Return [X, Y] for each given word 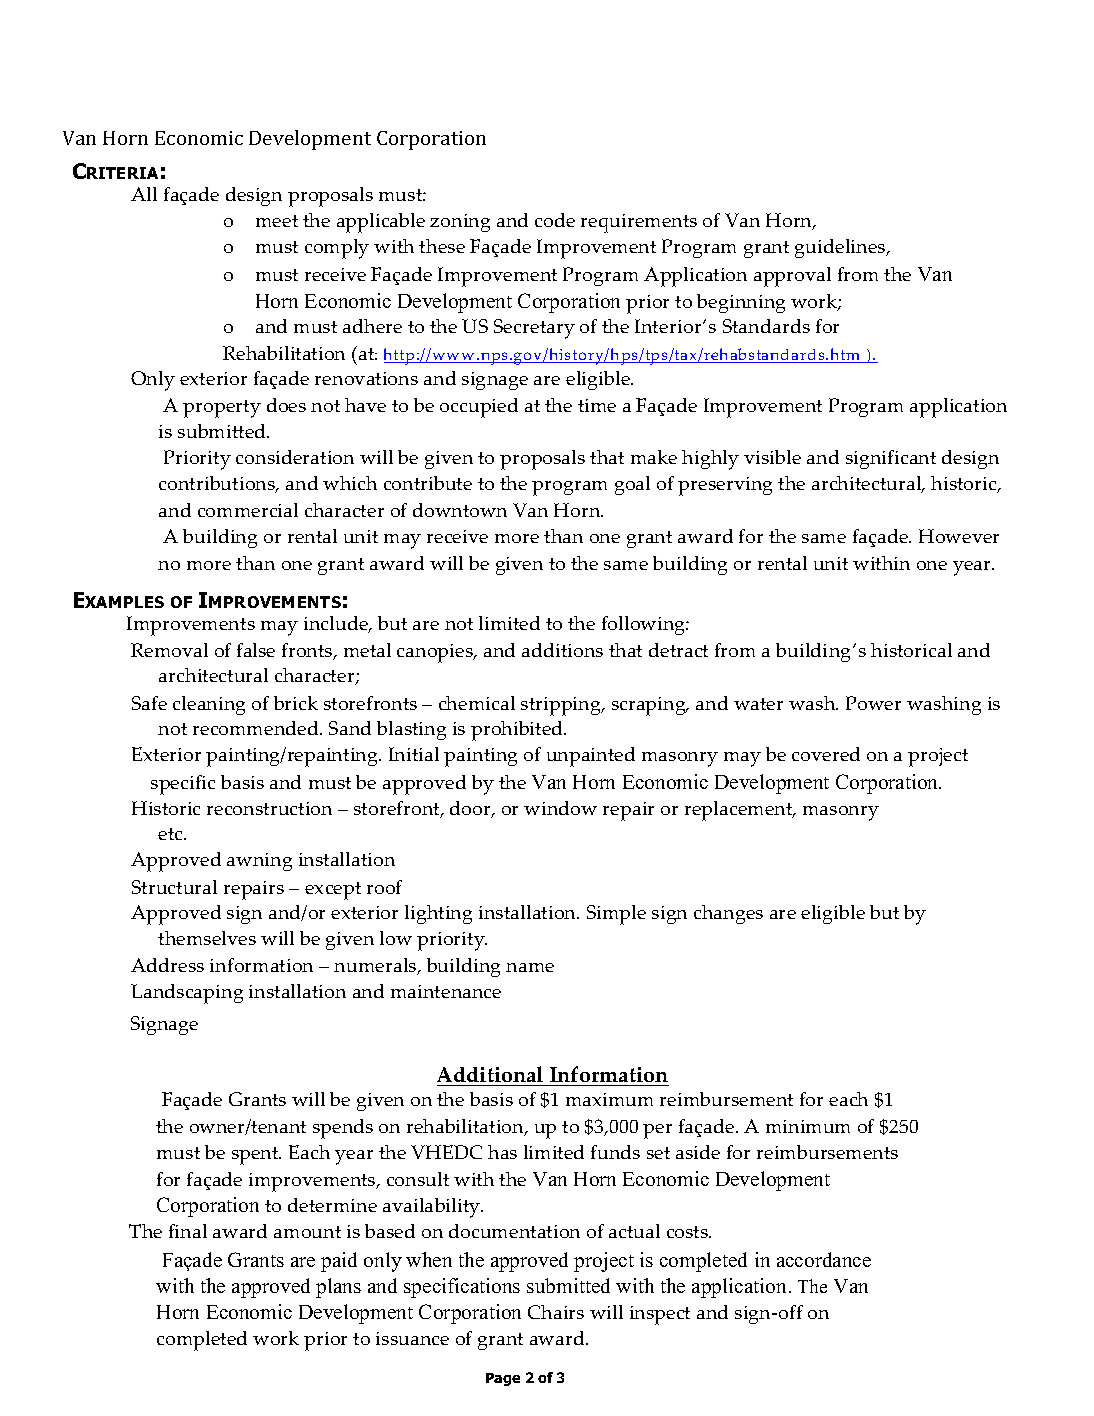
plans [338, 1288]
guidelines [841, 248]
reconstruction [269, 808]
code [555, 220]
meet [277, 221]
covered [826, 754]
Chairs [556, 1312]
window [560, 808]
